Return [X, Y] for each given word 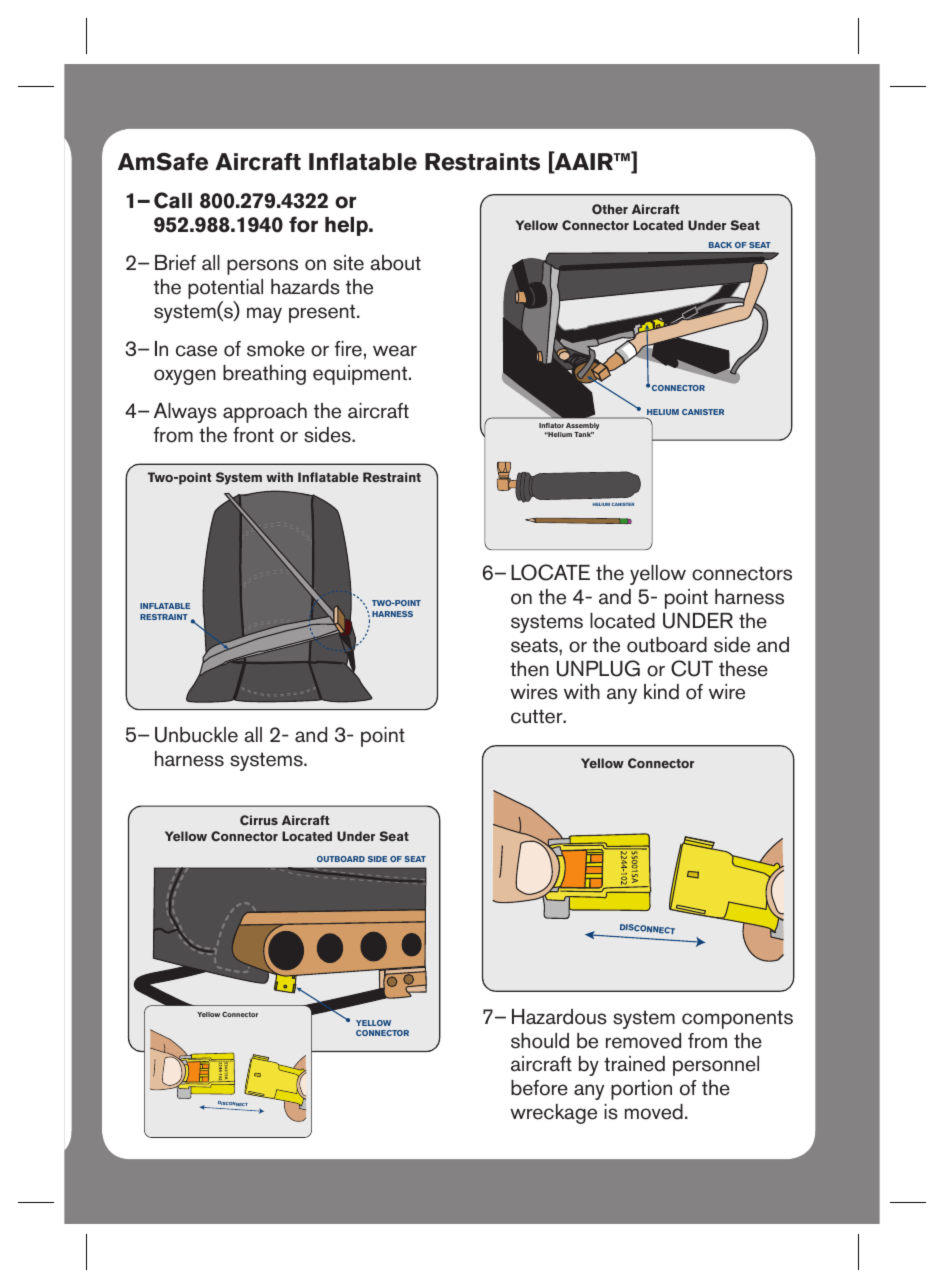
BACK [720, 245]
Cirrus [259, 820]
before [539, 1088]
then [529, 669]
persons [262, 267]
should [540, 1041]
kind [661, 692]
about [395, 263]
